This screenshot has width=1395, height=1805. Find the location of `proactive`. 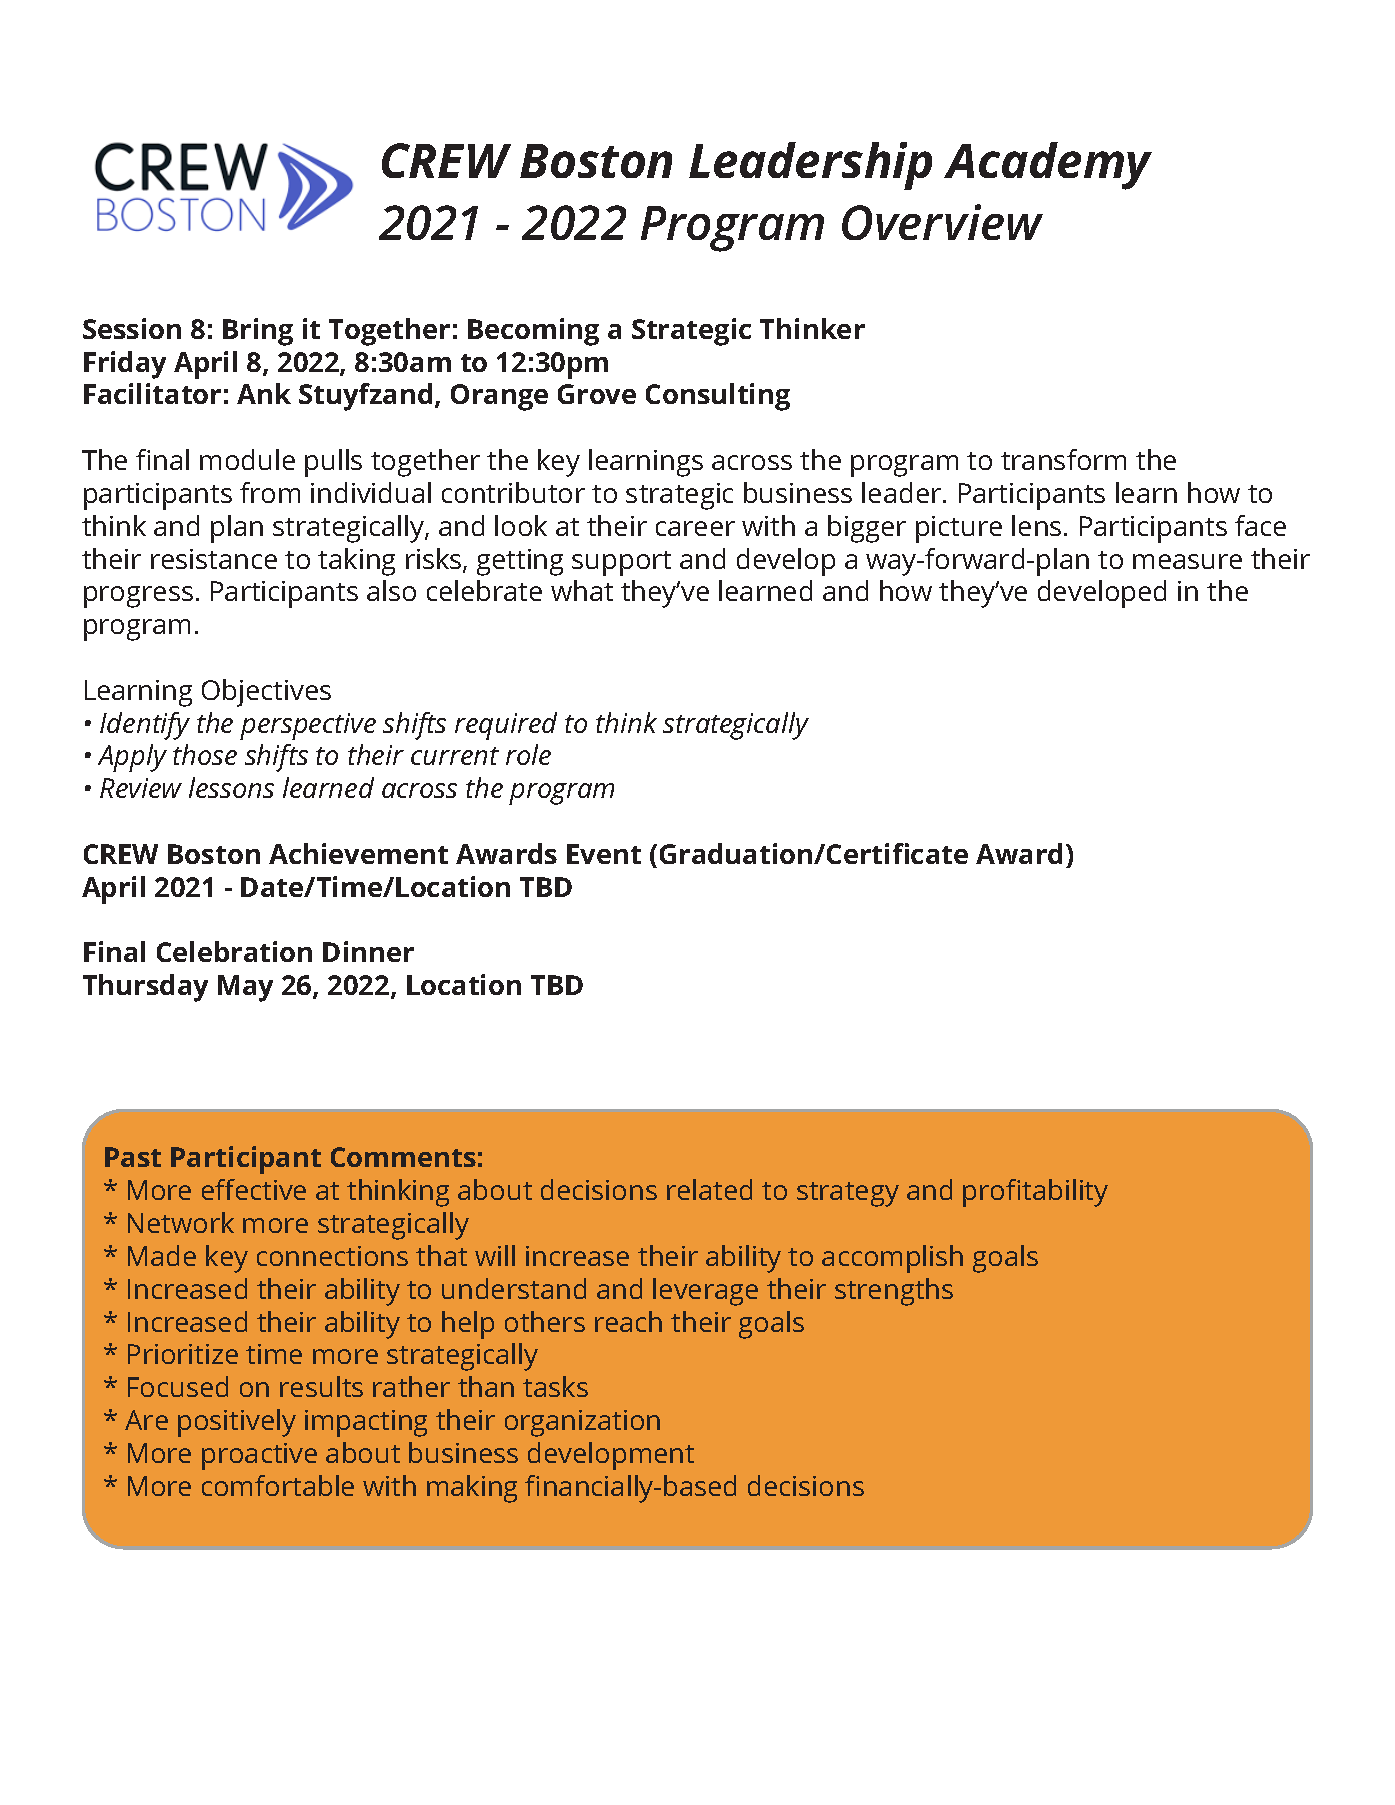

proactive is located at coordinates (259, 1456).
